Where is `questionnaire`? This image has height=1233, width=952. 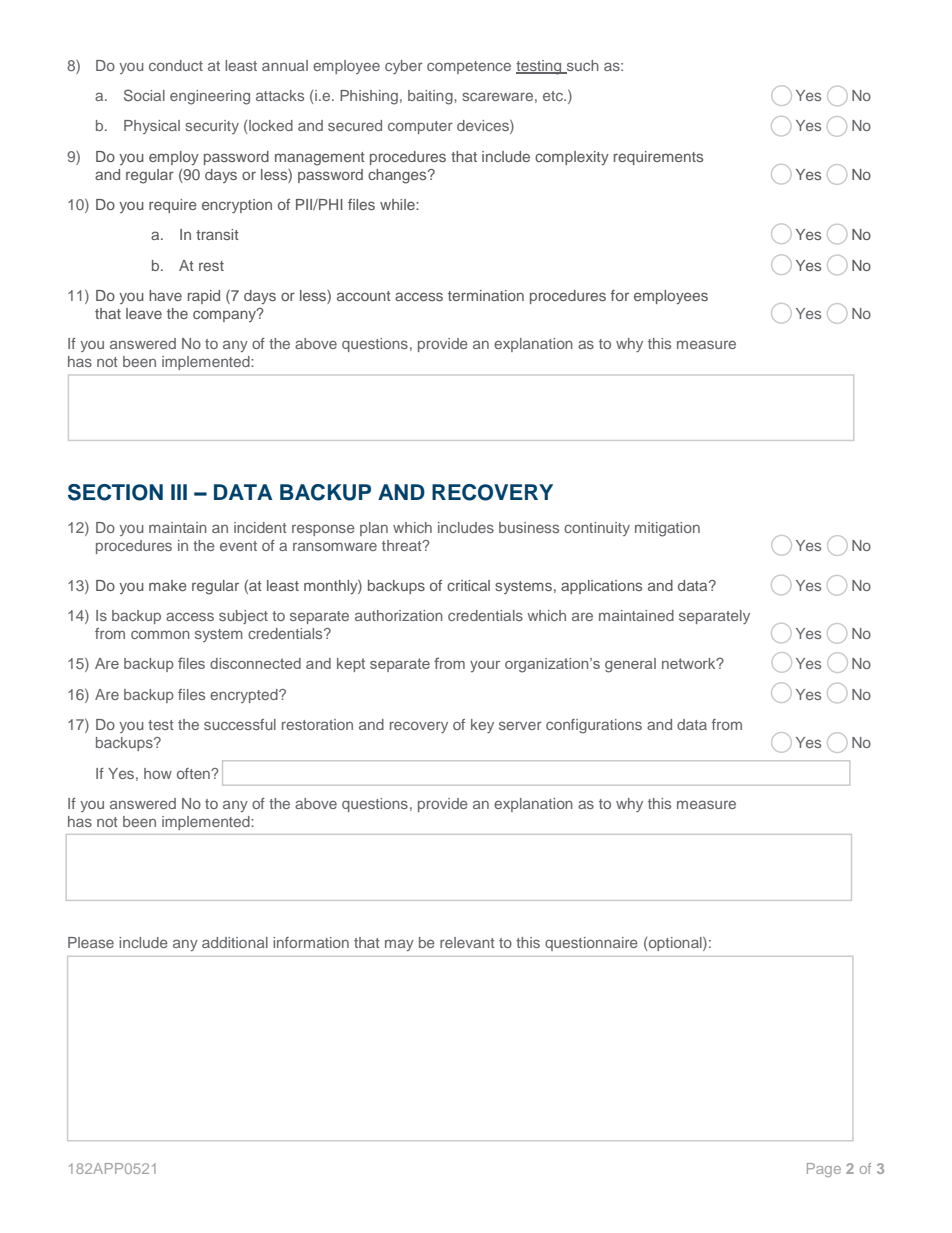 questionnaire is located at coordinates (591, 944).
